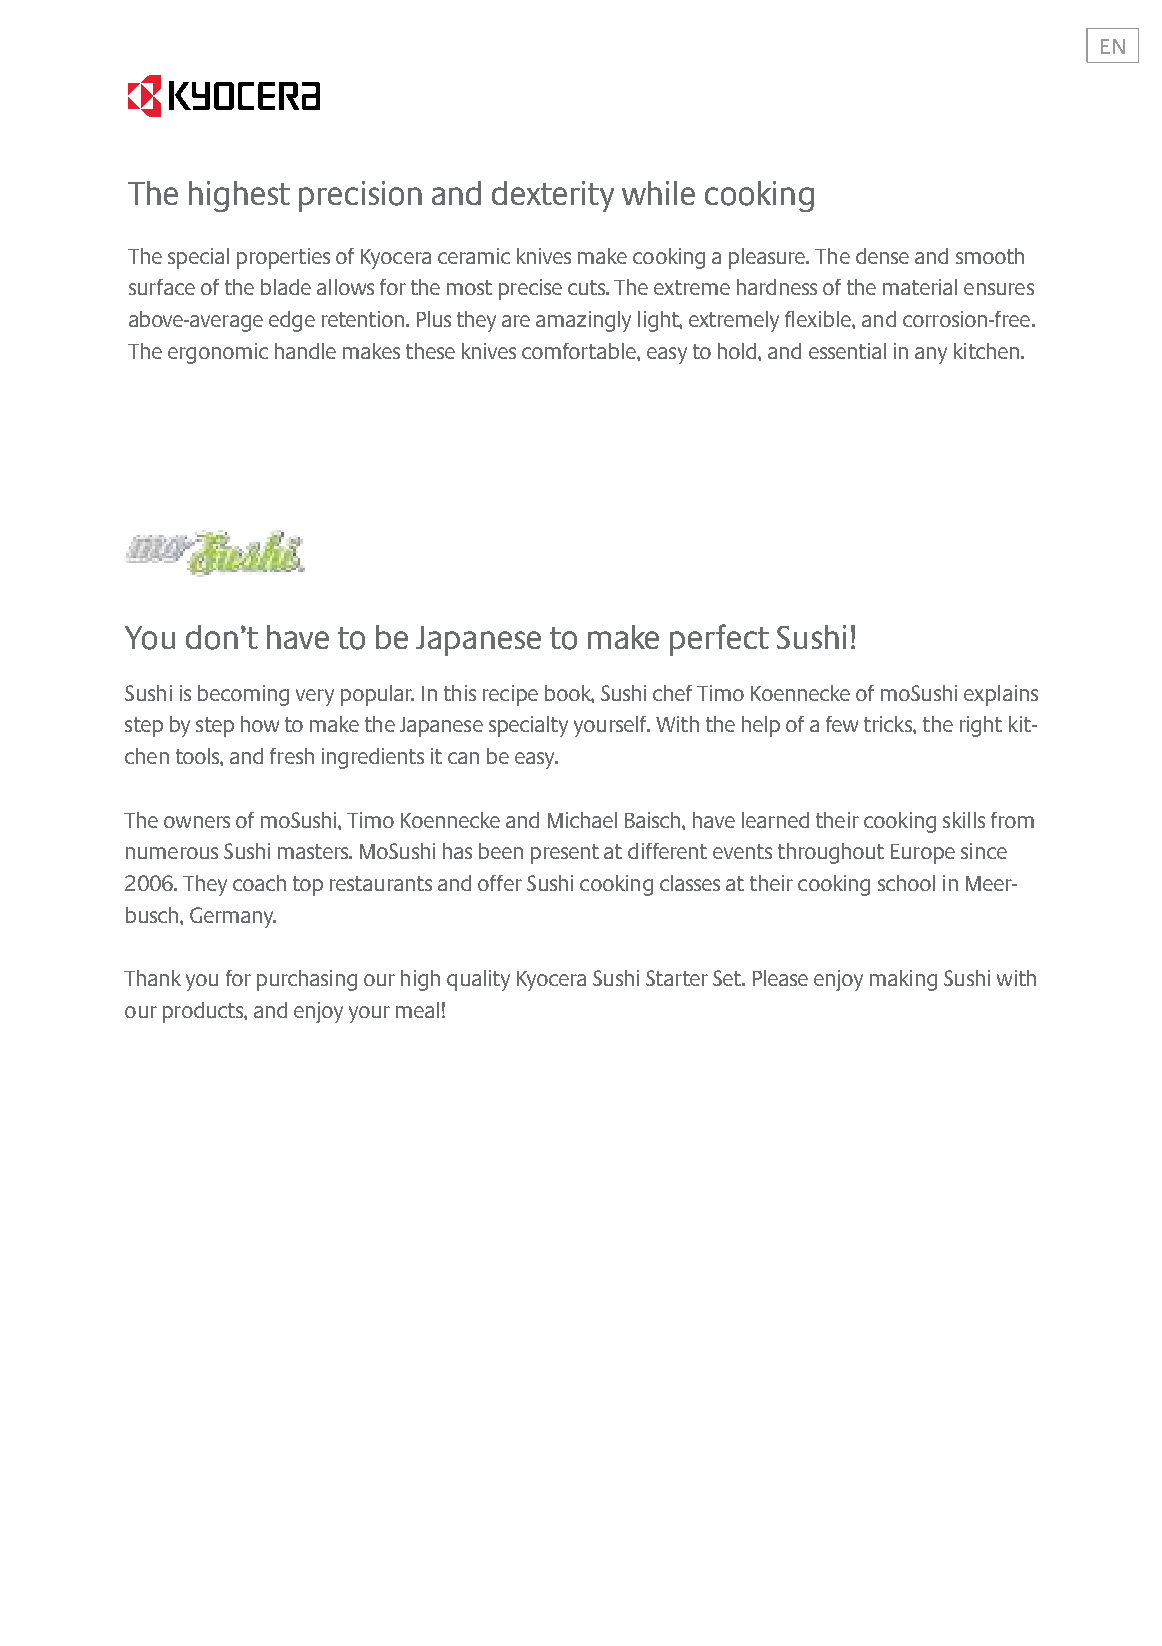 This image has width=1162, height=1646. I want to click on essential, so click(847, 351).
